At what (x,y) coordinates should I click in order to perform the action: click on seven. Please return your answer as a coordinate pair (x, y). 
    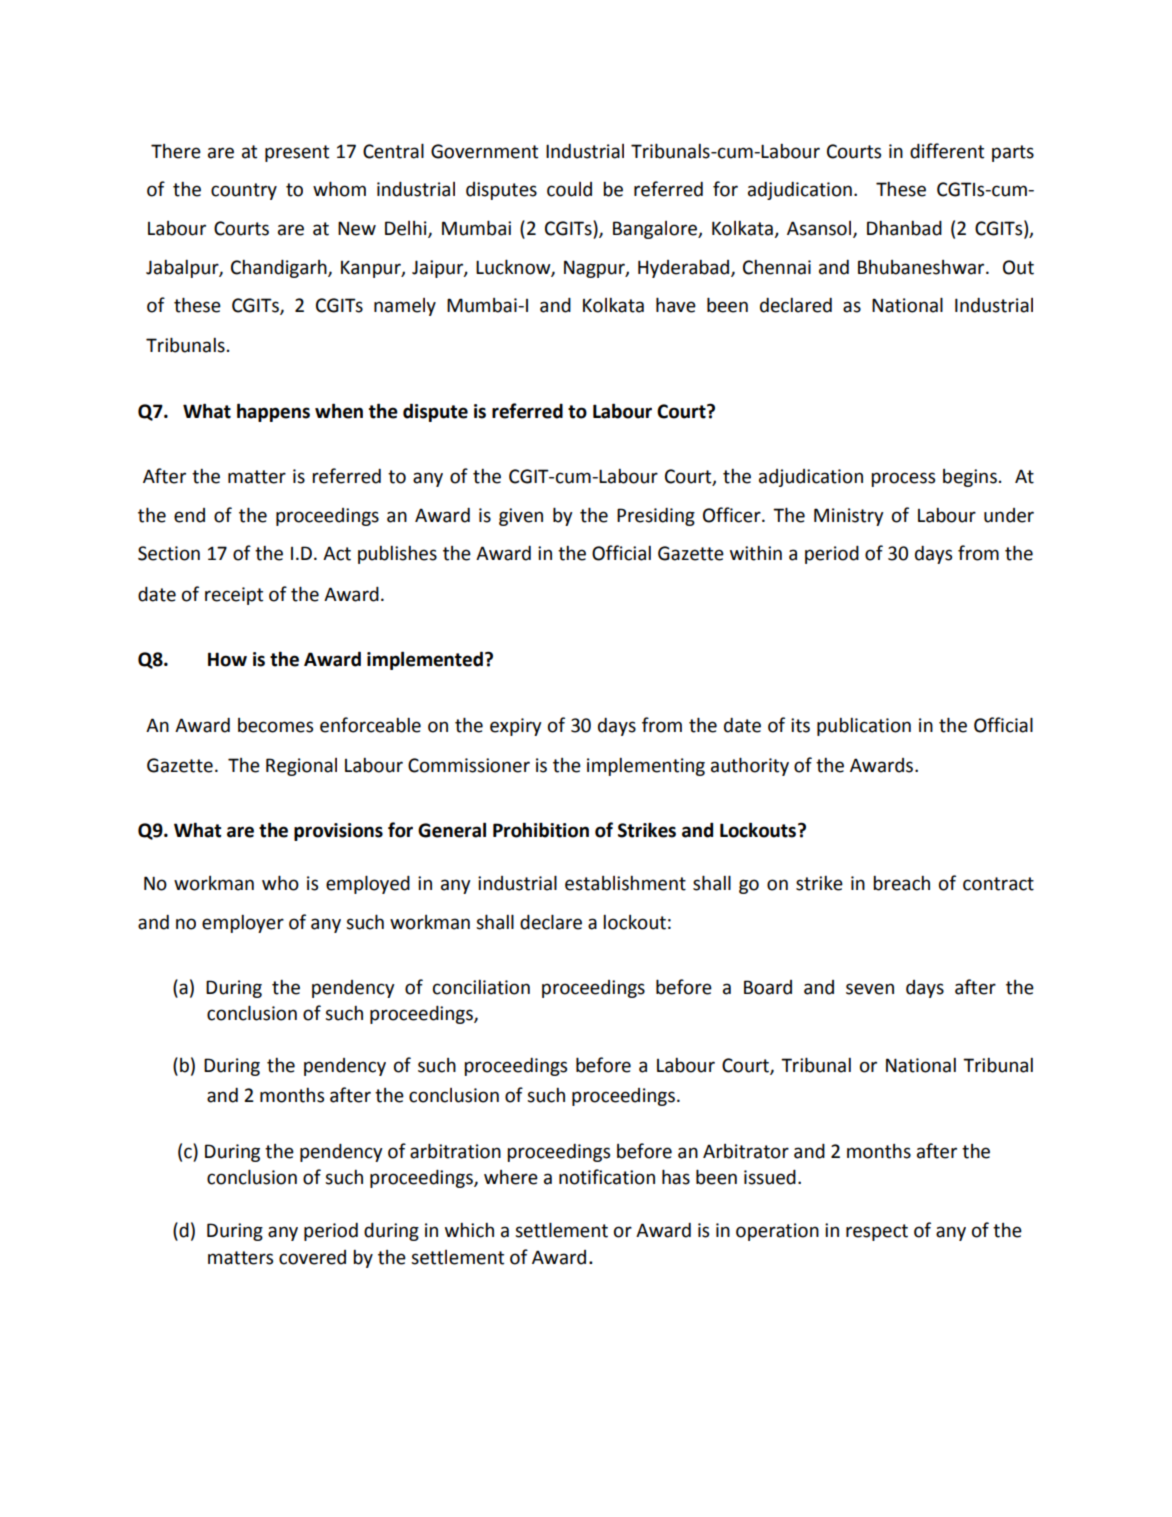
    Looking at the image, I should click on (870, 989).
